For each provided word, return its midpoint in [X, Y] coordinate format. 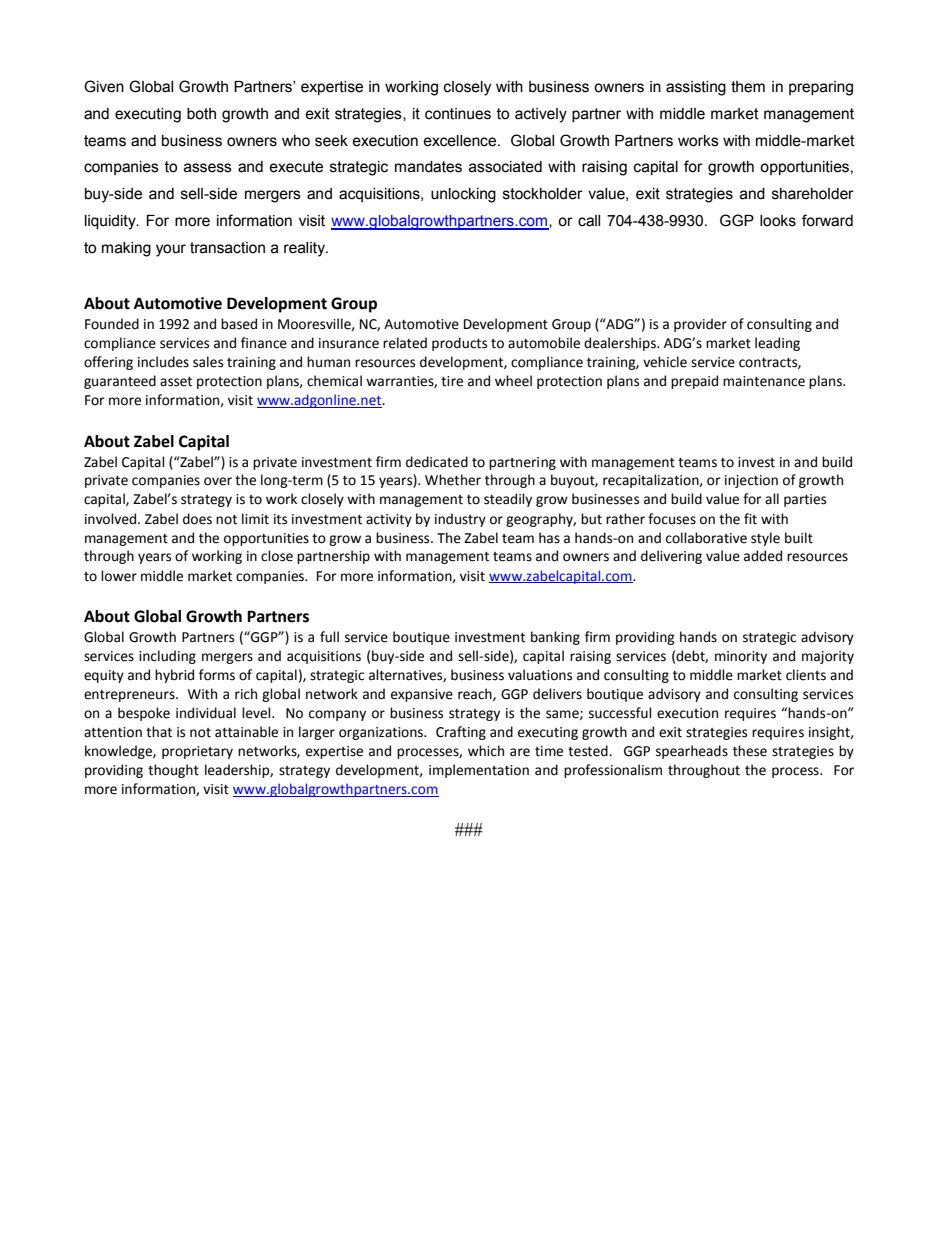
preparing [821, 88]
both [201, 114]
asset [176, 382]
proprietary [197, 752]
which [486, 751]
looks [778, 221]
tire [452, 381]
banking [555, 638]
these [750, 751]
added [763, 556]
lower [119, 576]
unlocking [463, 195]
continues [458, 114]
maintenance [764, 381]
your [171, 250]
